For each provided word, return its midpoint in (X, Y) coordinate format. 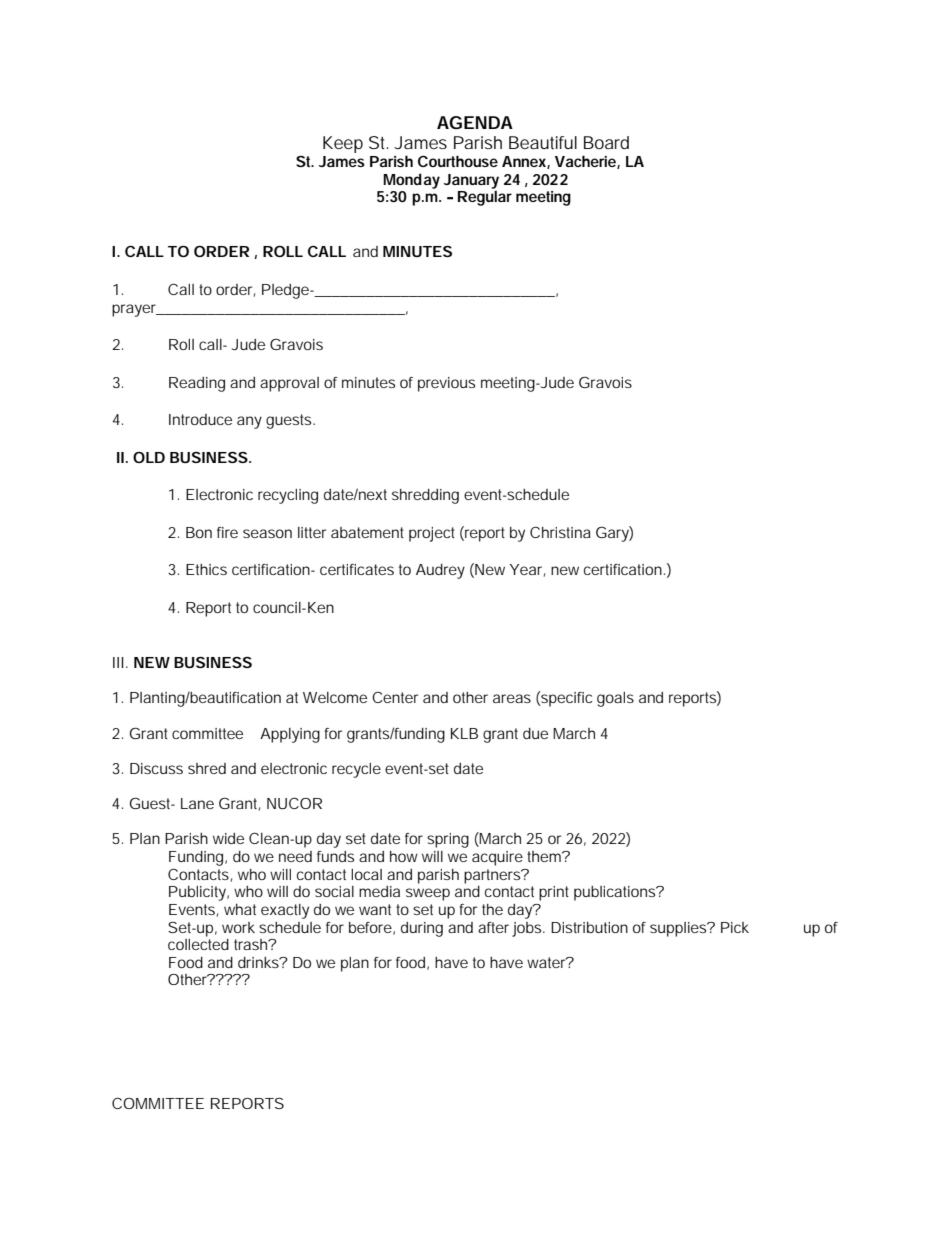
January (471, 182)
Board (606, 142)
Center (395, 697)
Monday (411, 181)
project (432, 534)
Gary (613, 534)
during (422, 929)
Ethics (206, 569)
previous (446, 384)
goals (615, 699)
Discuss (156, 768)
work (238, 927)
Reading (197, 384)
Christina (560, 532)
